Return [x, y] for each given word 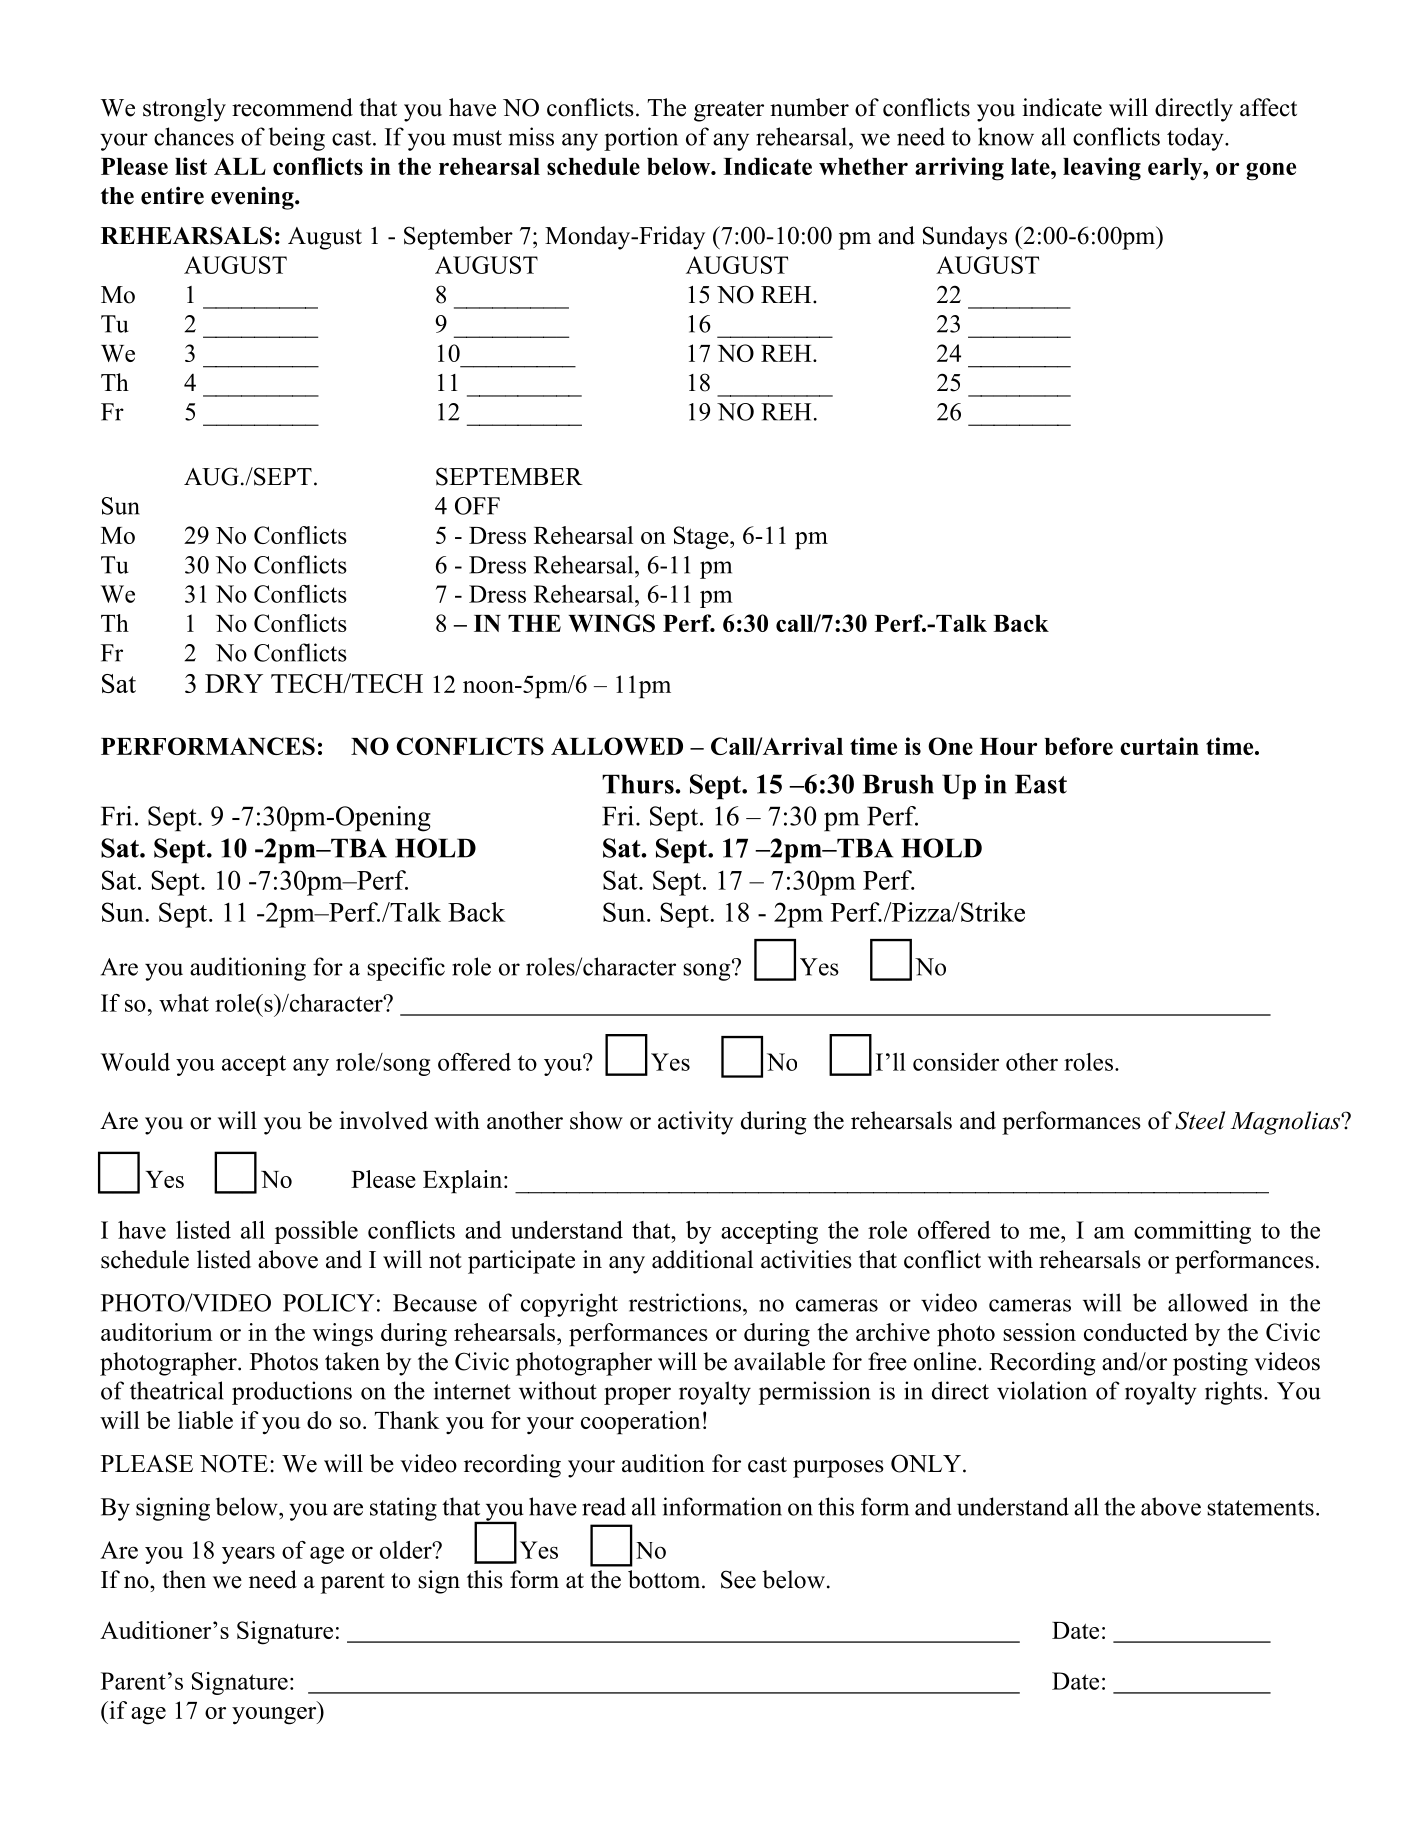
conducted [1136, 1332]
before [1079, 746]
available [779, 1361]
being [297, 139]
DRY [234, 683]
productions [292, 1393]
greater [729, 111]
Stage [702, 538]
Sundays [965, 238]
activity [695, 1123]
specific [406, 969]
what [184, 1003]
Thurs [639, 784]
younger [275, 1716]
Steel [1200, 1120]
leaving [1102, 169]
